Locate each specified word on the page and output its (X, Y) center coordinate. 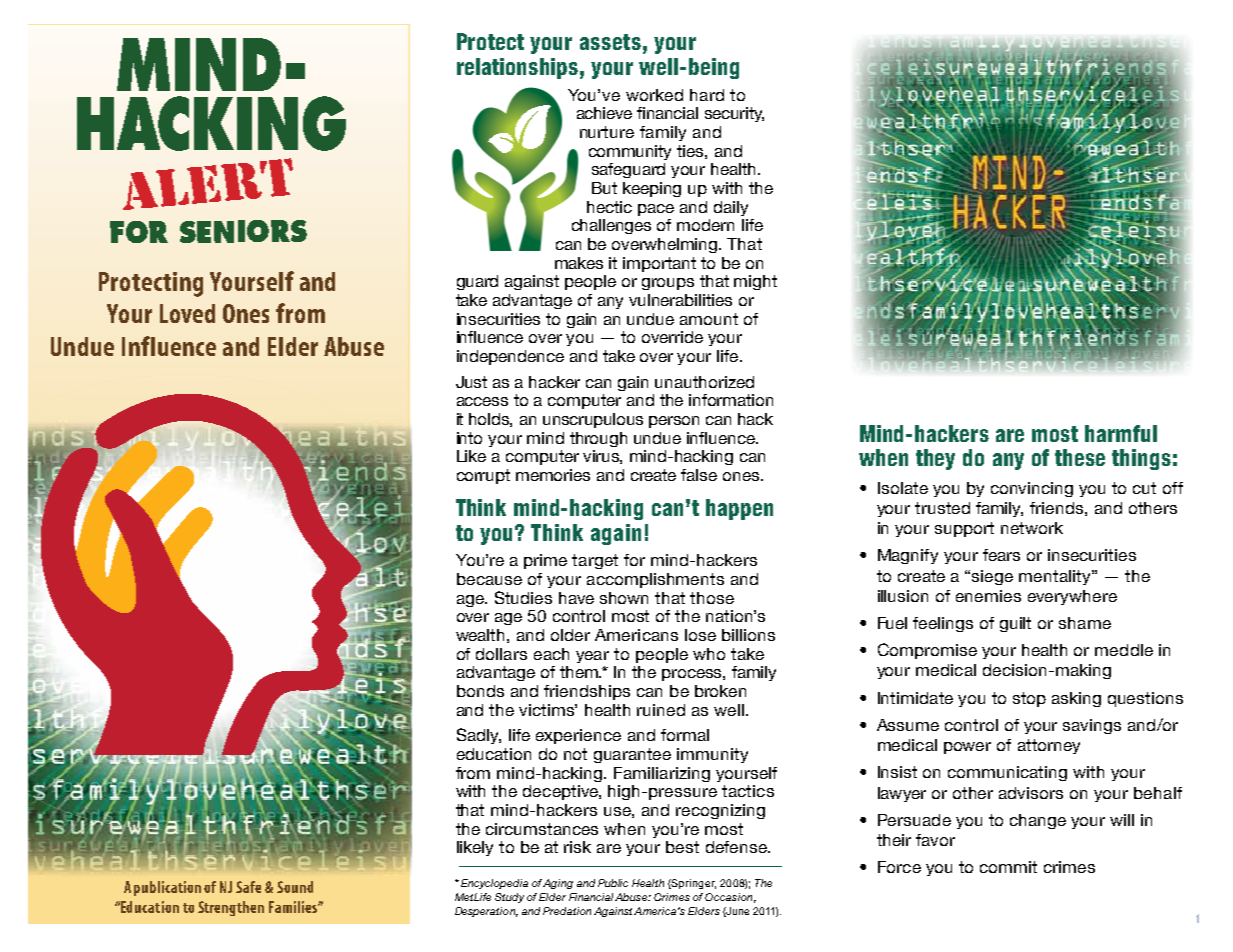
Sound (295, 887)
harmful (1121, 433)
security (734, 114)
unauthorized (704, 382)
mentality (1056, 577)
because (489, 579)
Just (471, 382)
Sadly (479, 736)
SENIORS (243, 231)
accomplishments (655, 580)
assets (610, 42)
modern (705, 225)
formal (685, 735)
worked (654, 95)
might (755, 282)
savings (1092, 726)
